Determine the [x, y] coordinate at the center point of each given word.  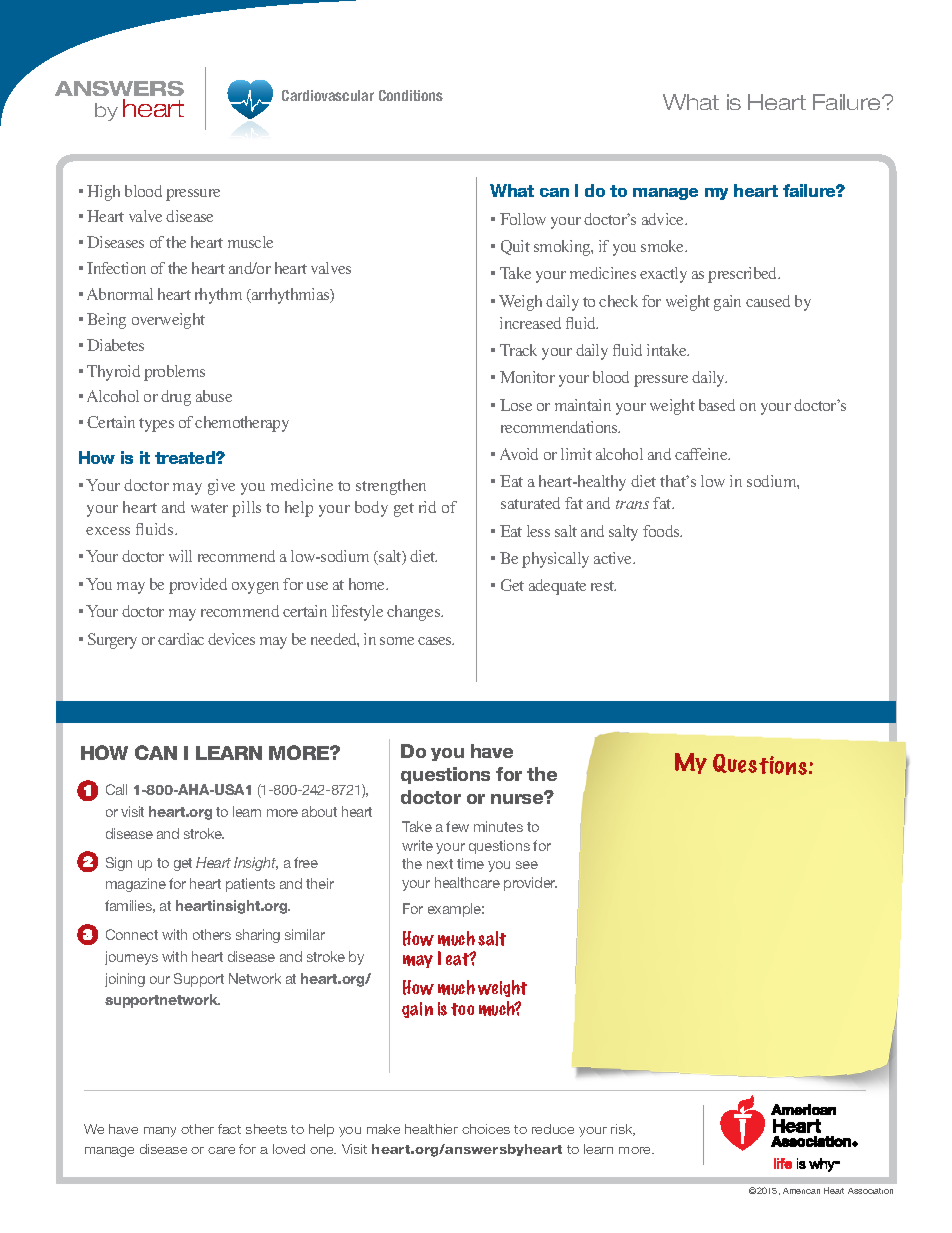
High [103, 193]
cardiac [181, 639]
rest [603, 586]
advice [664, 219]
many [160, 1132]
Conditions [411, 95]
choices [486, 1129]
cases [436, 641]
